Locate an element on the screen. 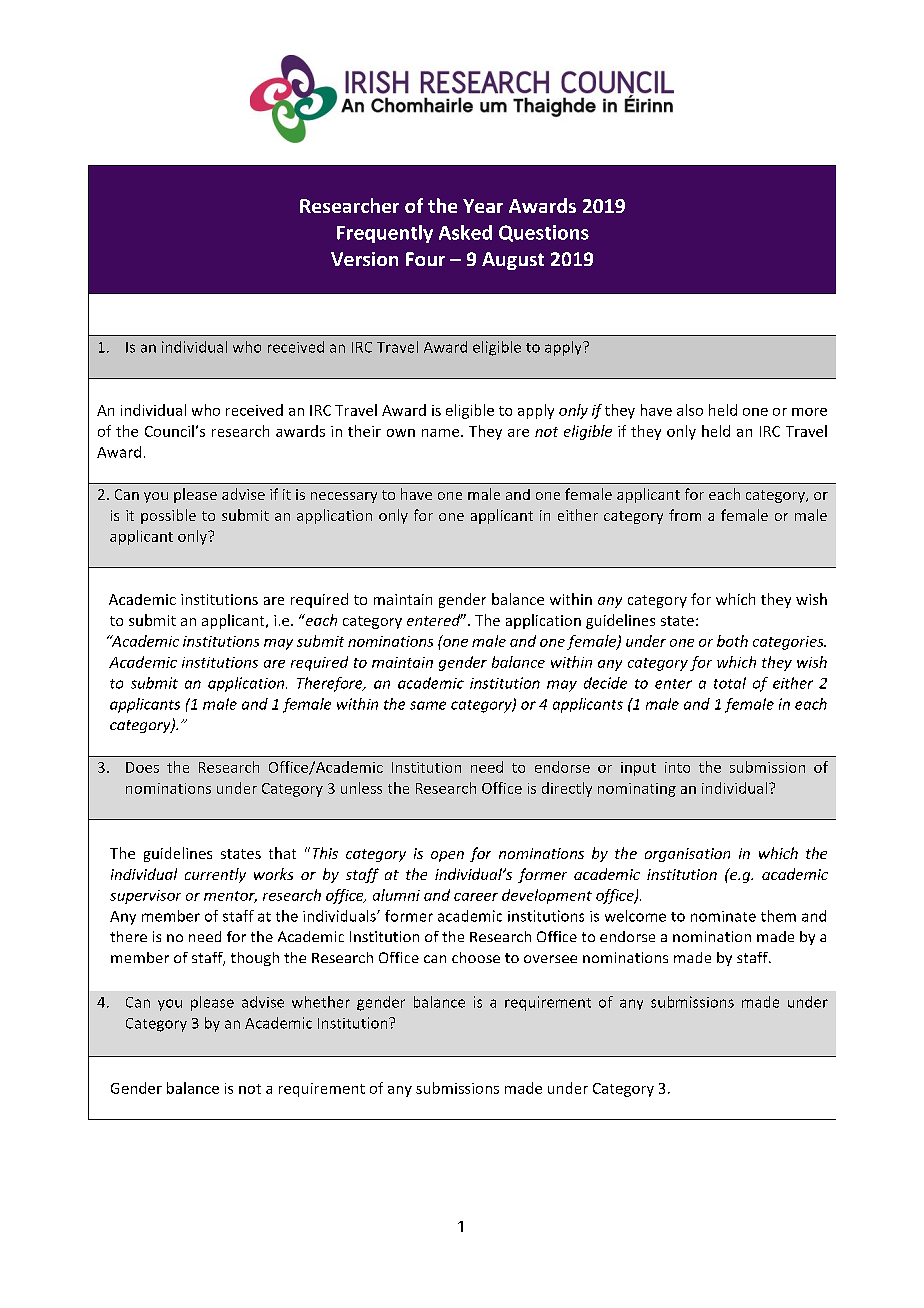 This screenshot has width=924, height=1308. though is located at coordinates (255, 959).
